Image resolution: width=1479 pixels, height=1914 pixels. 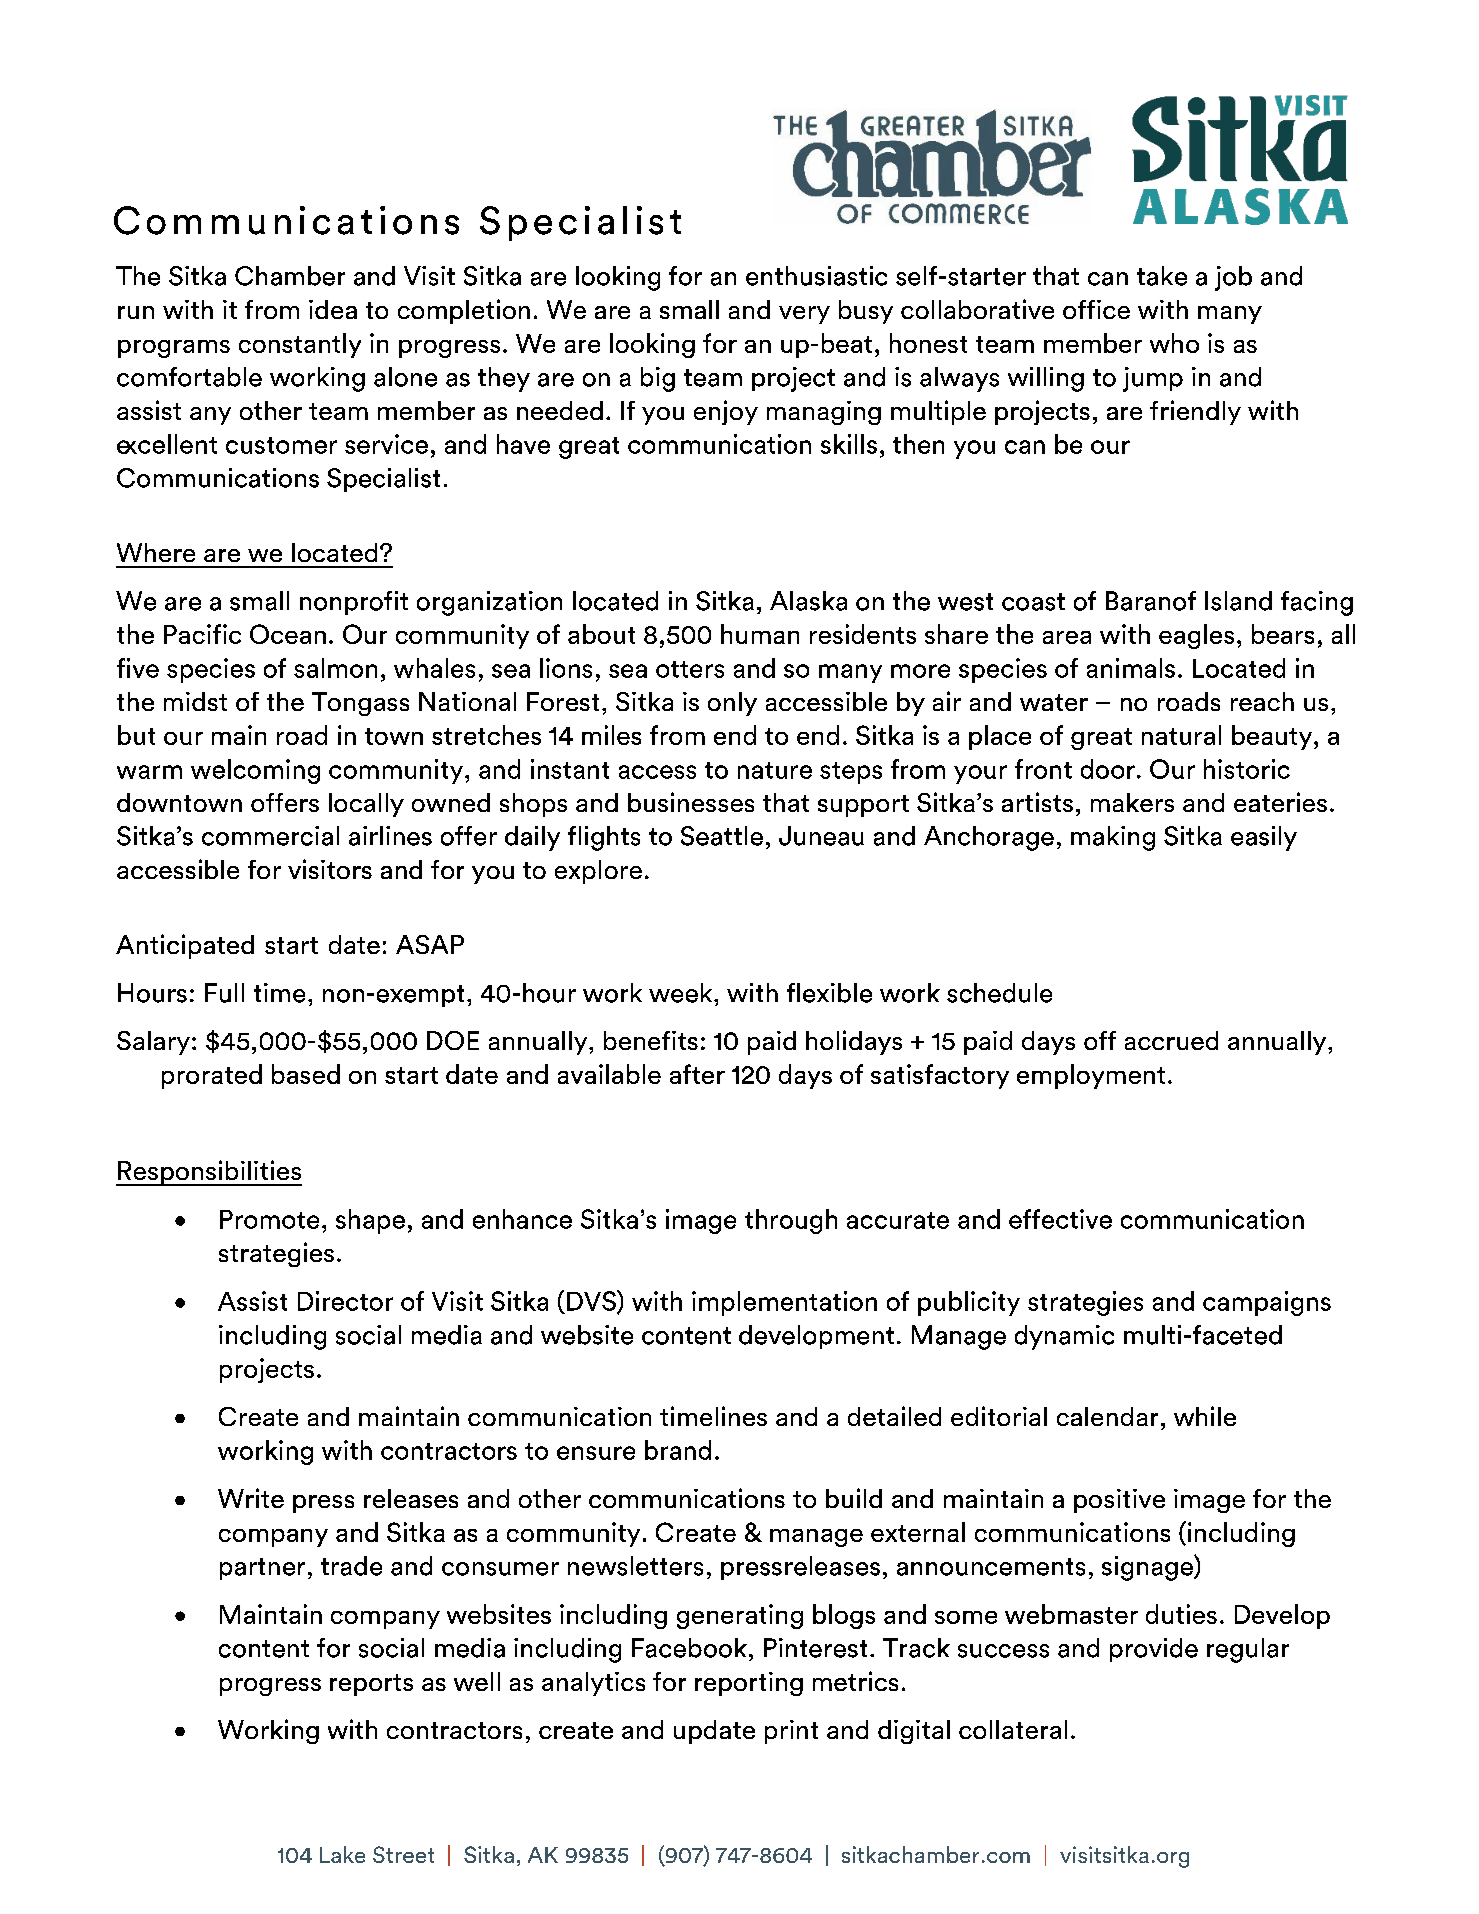 I want to click on collateral, so click(x=1013, y=1729).
